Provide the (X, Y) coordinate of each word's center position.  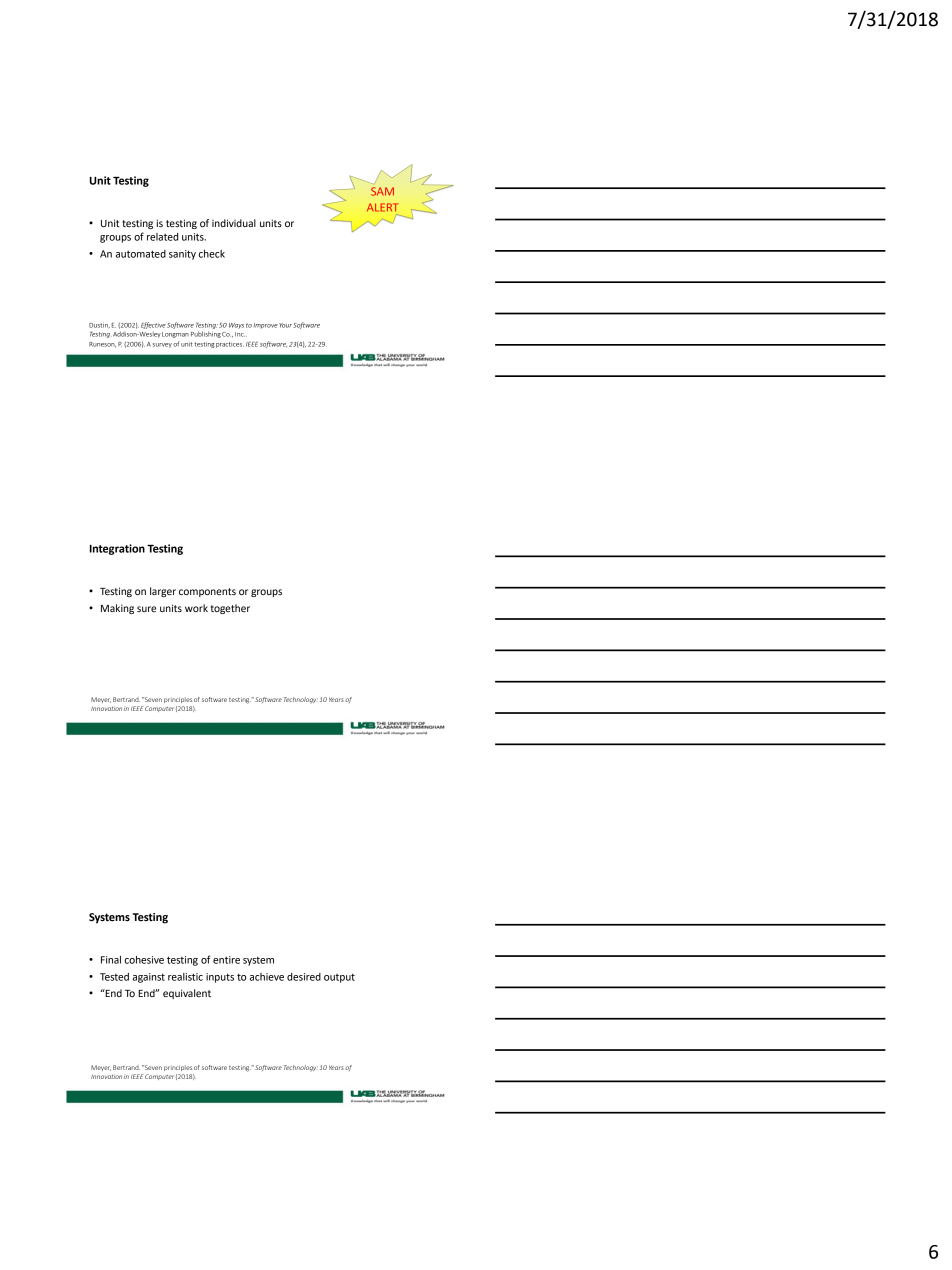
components (207, 592)
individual (234, 223)
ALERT (382, 207)
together (230, 609)
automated (141, 254)
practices (230, 345)
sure (146, 609)
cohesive (144, 960)
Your (285, 325)
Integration (117, 549)
